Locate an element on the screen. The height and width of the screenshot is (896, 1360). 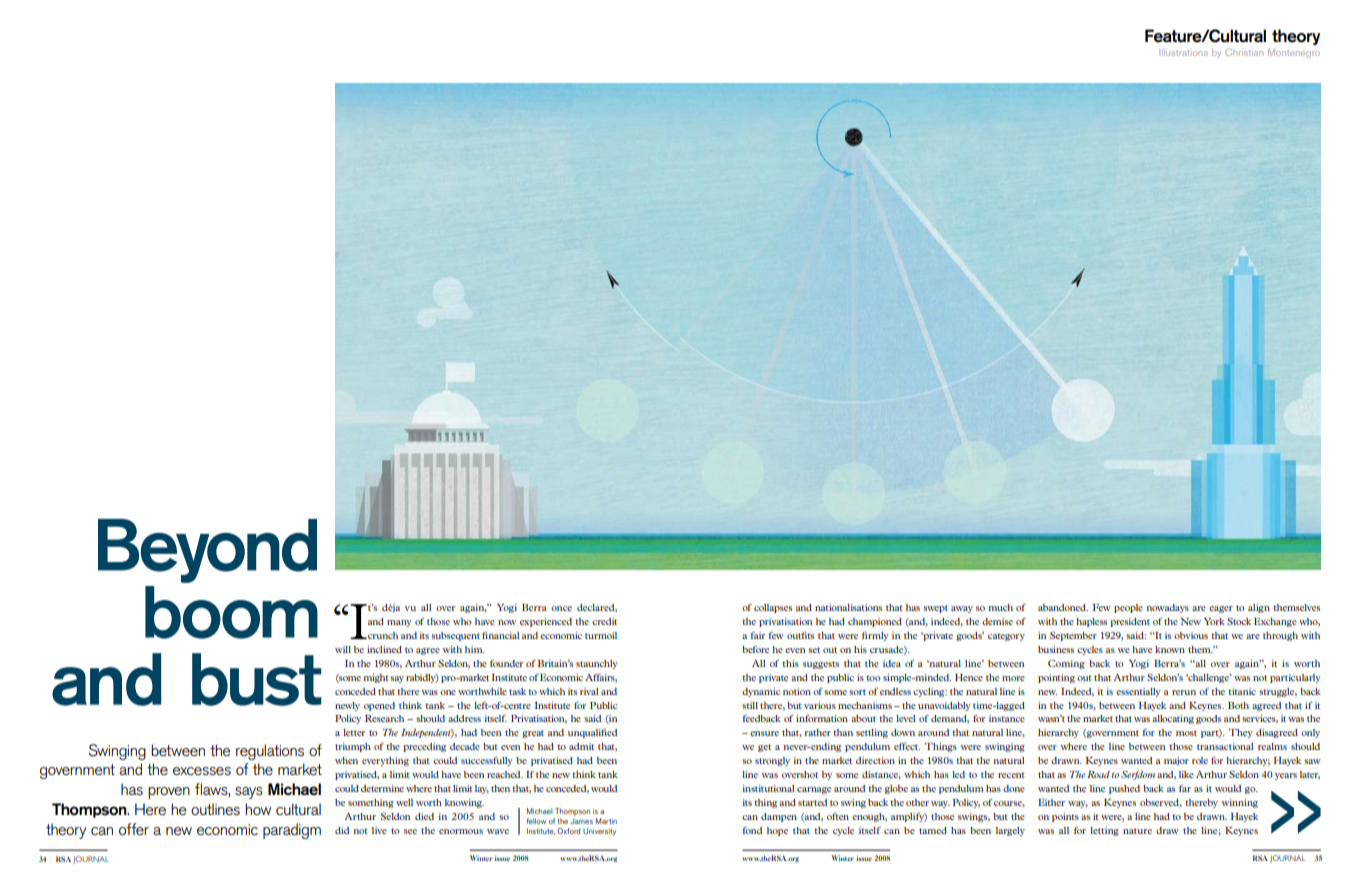
far is located at coordinates (1185, 788).
